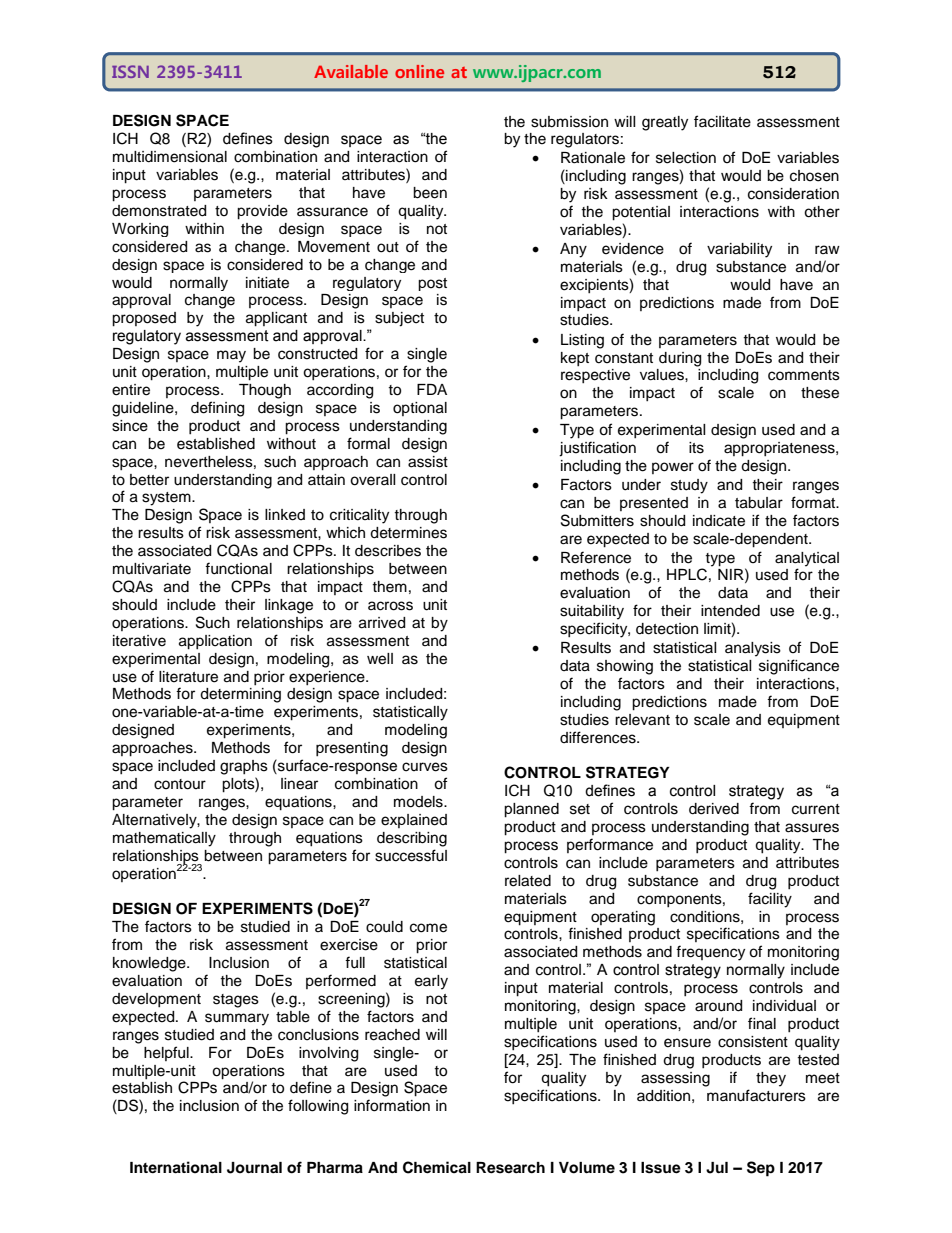  Describe the element at coordinates (730, 611) in the screenshot. I see `intended` at that location.
